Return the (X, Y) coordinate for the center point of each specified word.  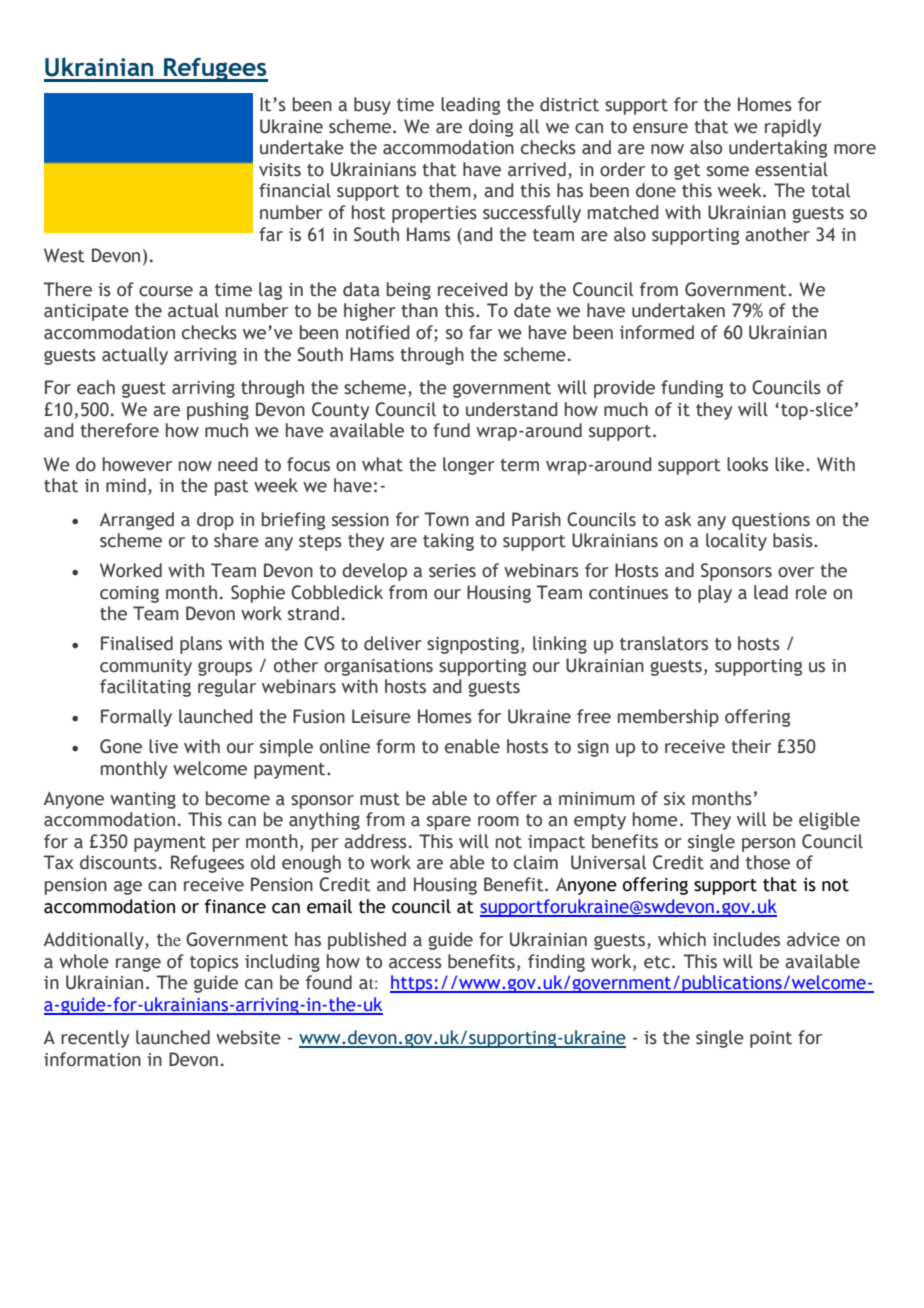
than (419, 310)
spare (449, 823)
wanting (143, 800)
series (452, 571)
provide (624, 389)
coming (129, 594)
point (771, 1039)
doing (491, 128)
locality (736, 542)
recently (95, 1039)
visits (280, 170)
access (415, 963)
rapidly (793, 128)
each (96, 387)
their (751, 746)
